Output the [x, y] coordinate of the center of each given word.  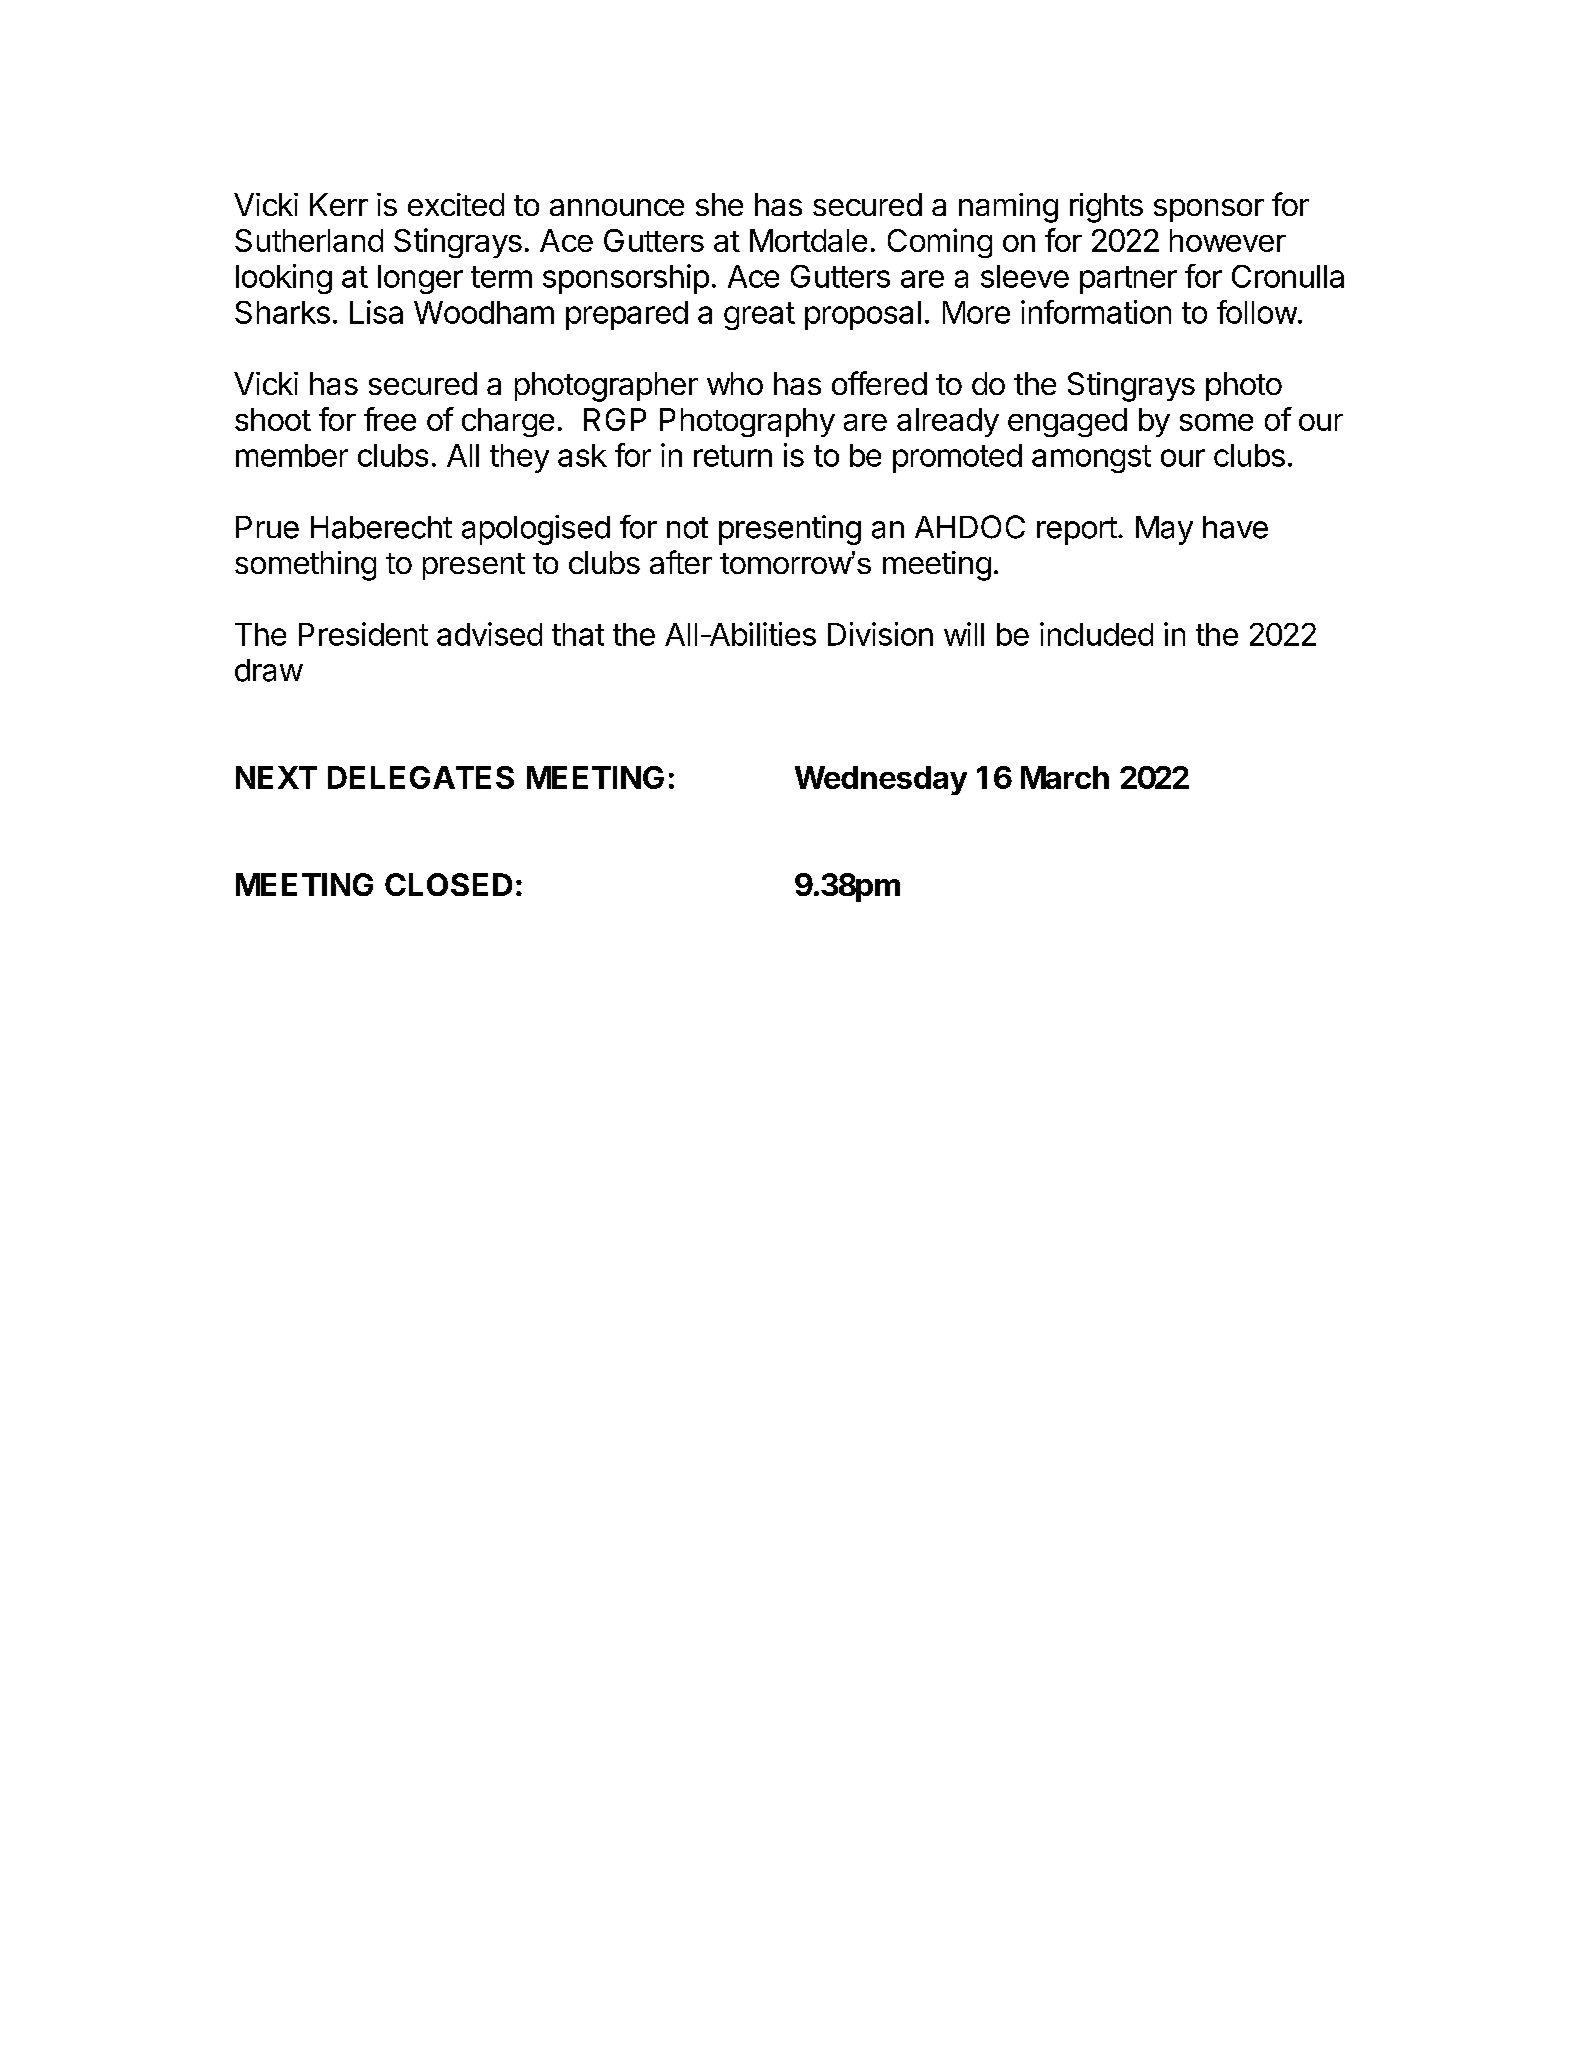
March [1065, 777]
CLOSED [448, 884]
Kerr [339, 204]
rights [1106, 208]
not [687, 528]
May [1164, 530]
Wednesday [881, 780]
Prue [267, 527]
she [719, 204]
